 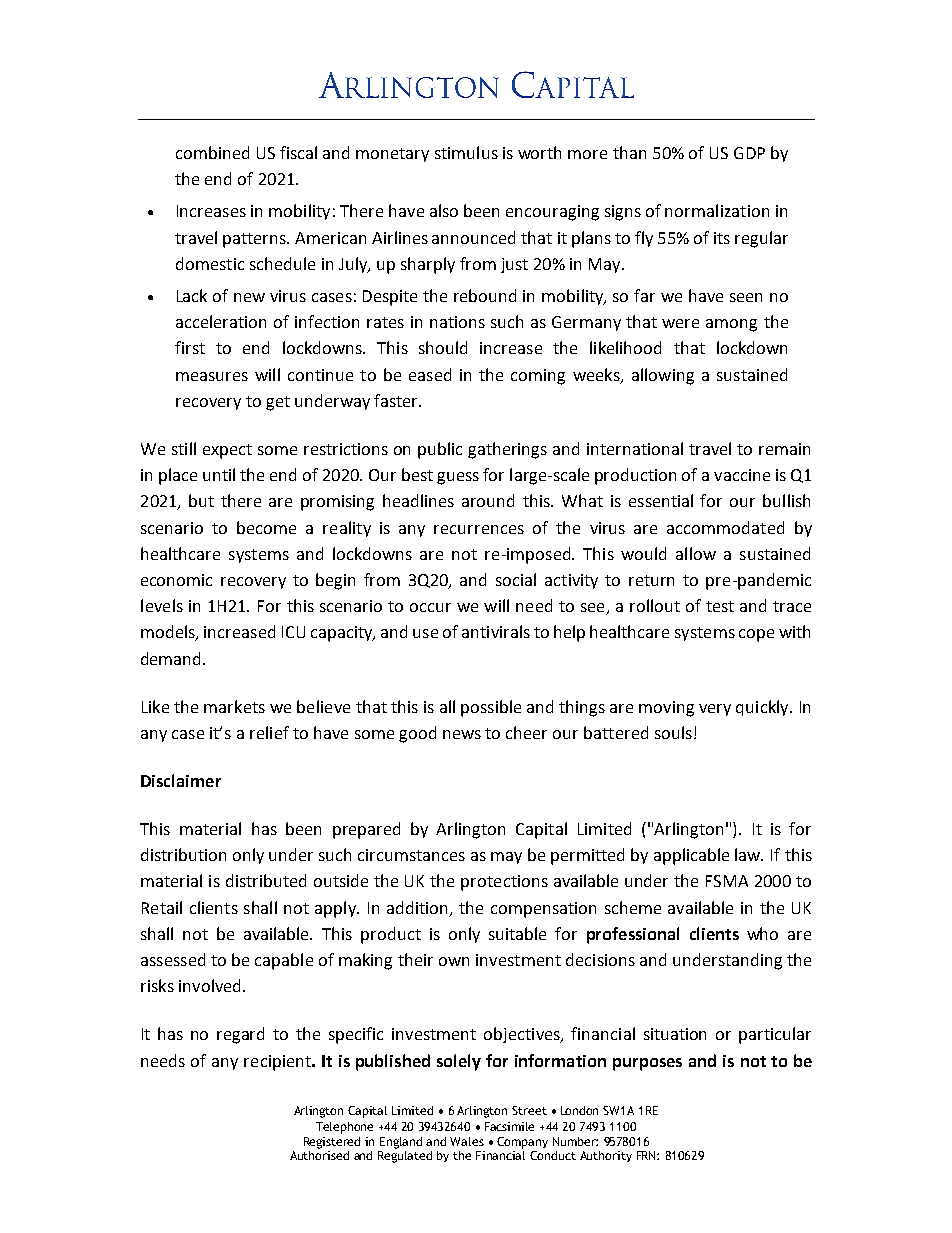 What do you see at coordinates (504, 883) in the image?
I see `protections` at bounding box center [504, 883].
